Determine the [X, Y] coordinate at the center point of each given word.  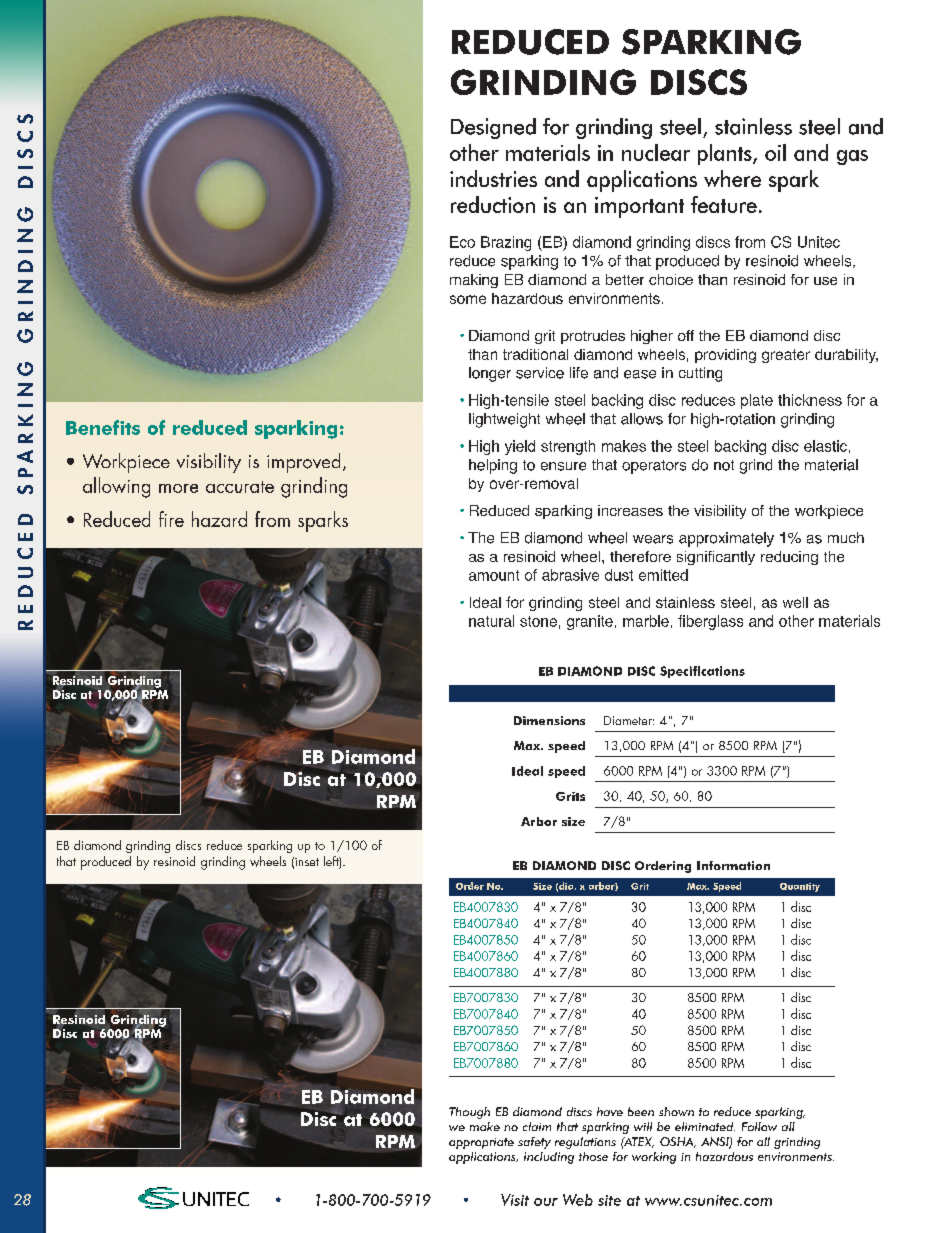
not [724, 465]
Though [469, 1113]
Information [733, 865]
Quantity [800, 887]
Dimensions [549, 720]
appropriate [481, 1143]
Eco [462, 242]
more [178, 488]
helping [493, 466]
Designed [493, 128]
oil [775, 152]
